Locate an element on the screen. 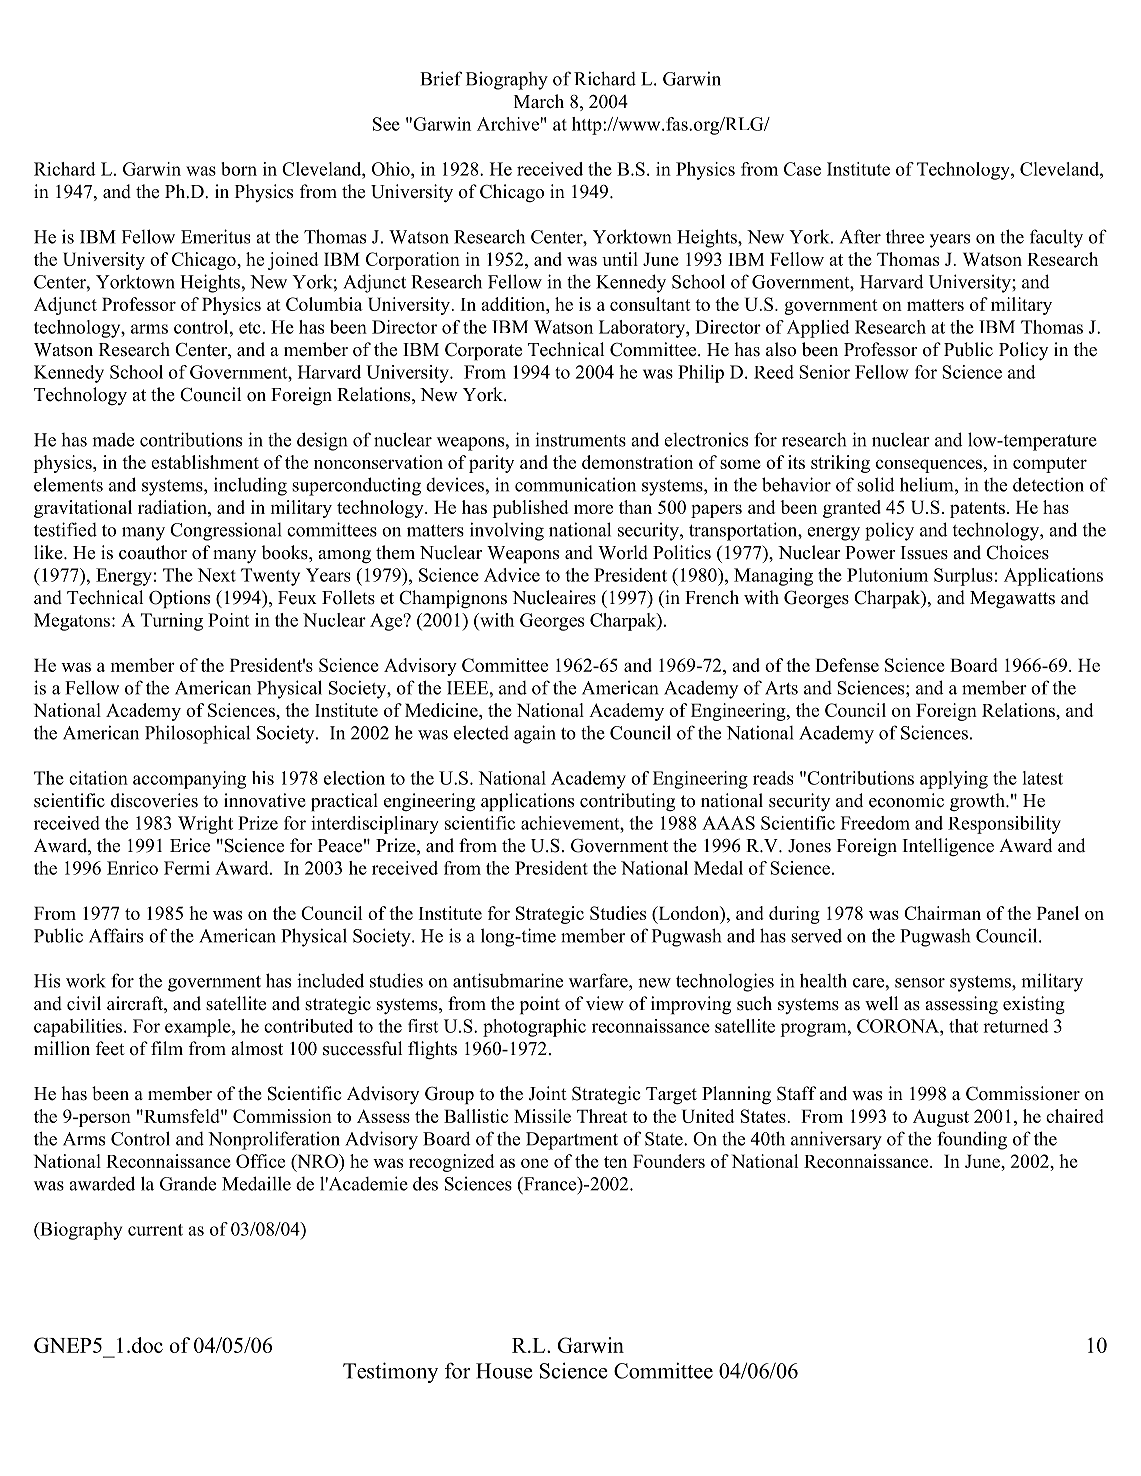 This screenshot has width=1141, height=1476. Philosophical is located at coordinates (197, 734).
